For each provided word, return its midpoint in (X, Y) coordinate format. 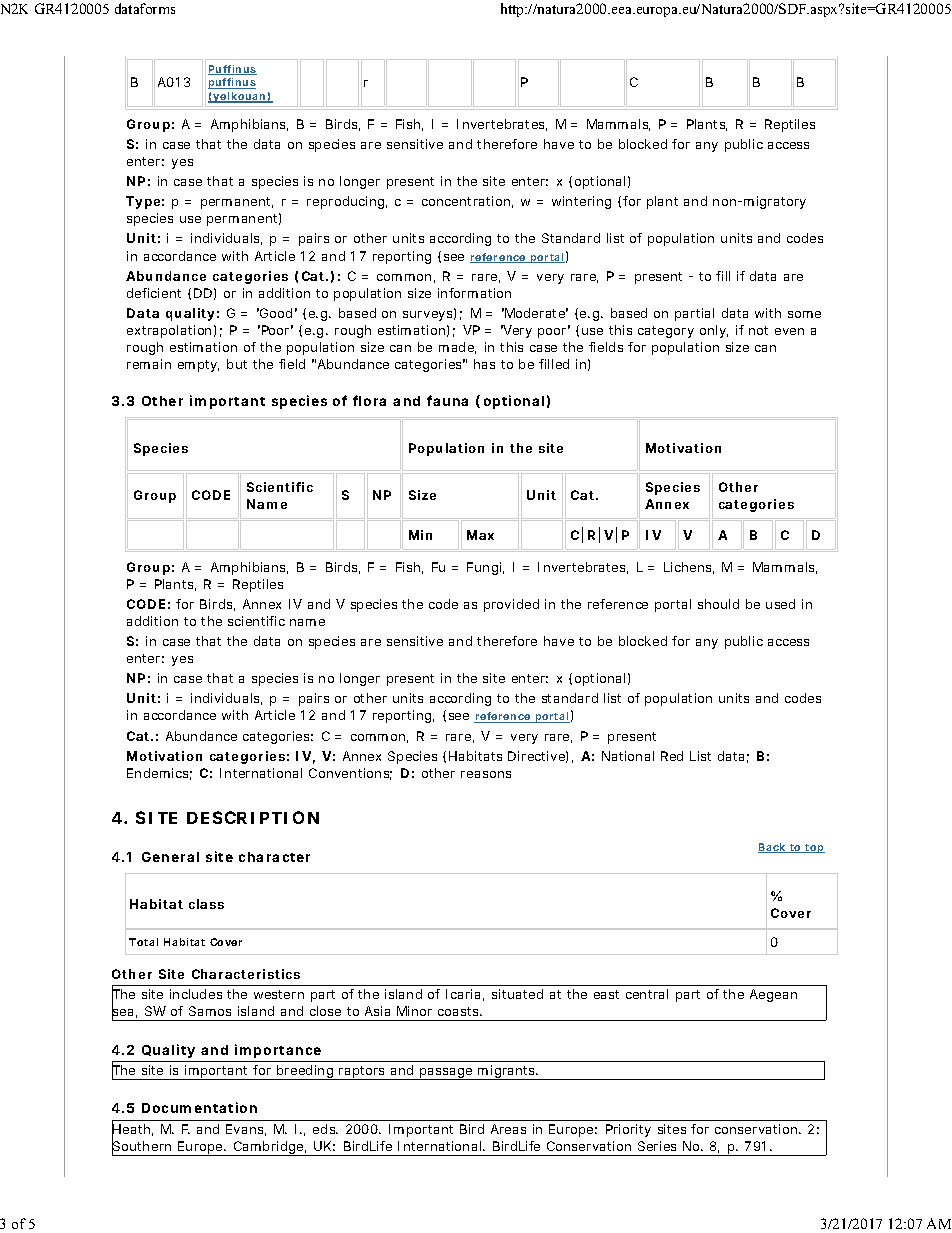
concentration (467, 202)
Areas (508, 1129)
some (804, 314)
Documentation (199, 1107)
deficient (154, 293)
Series (657, 1146)
